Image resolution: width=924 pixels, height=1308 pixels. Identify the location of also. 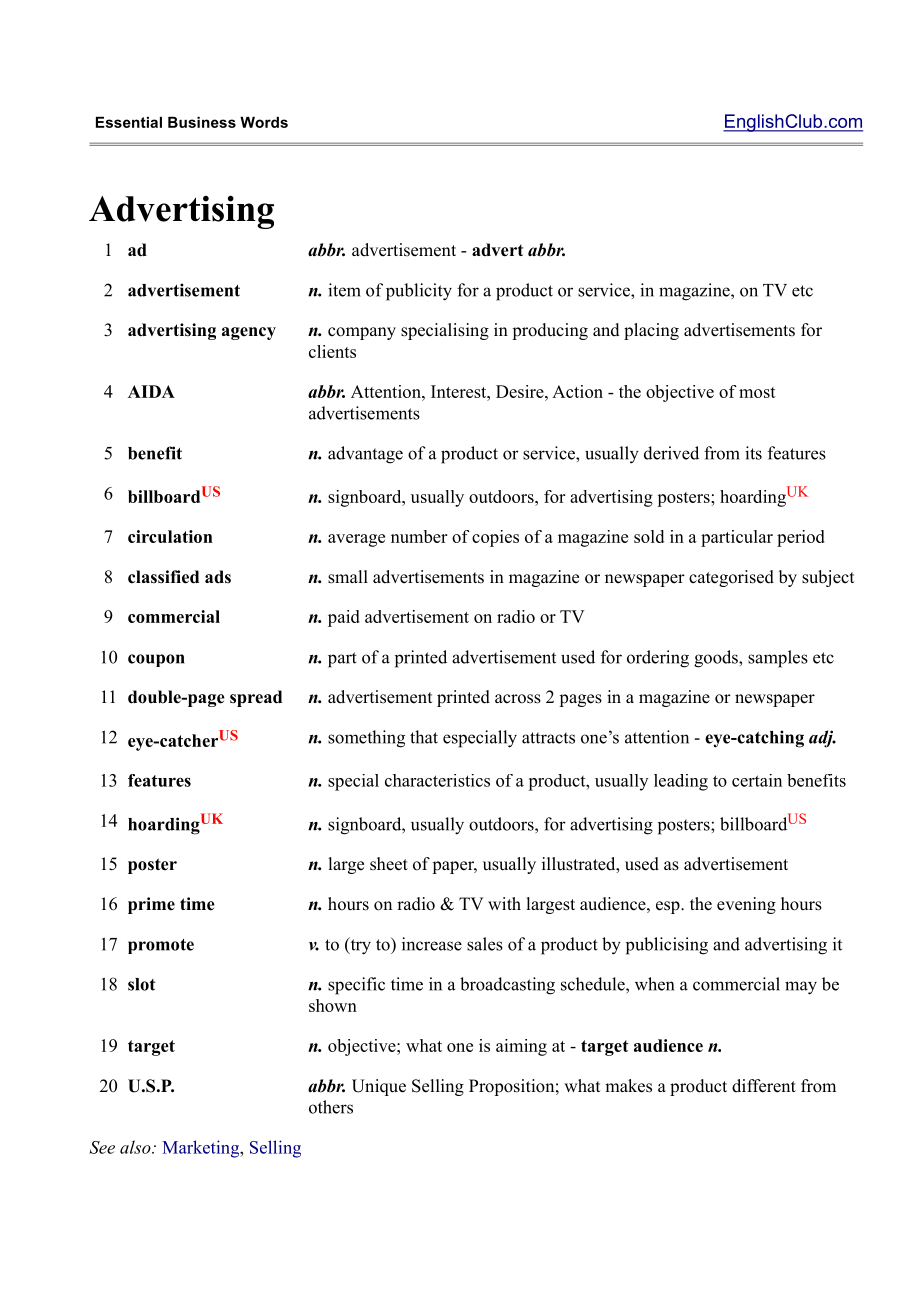
(136, 1147).
